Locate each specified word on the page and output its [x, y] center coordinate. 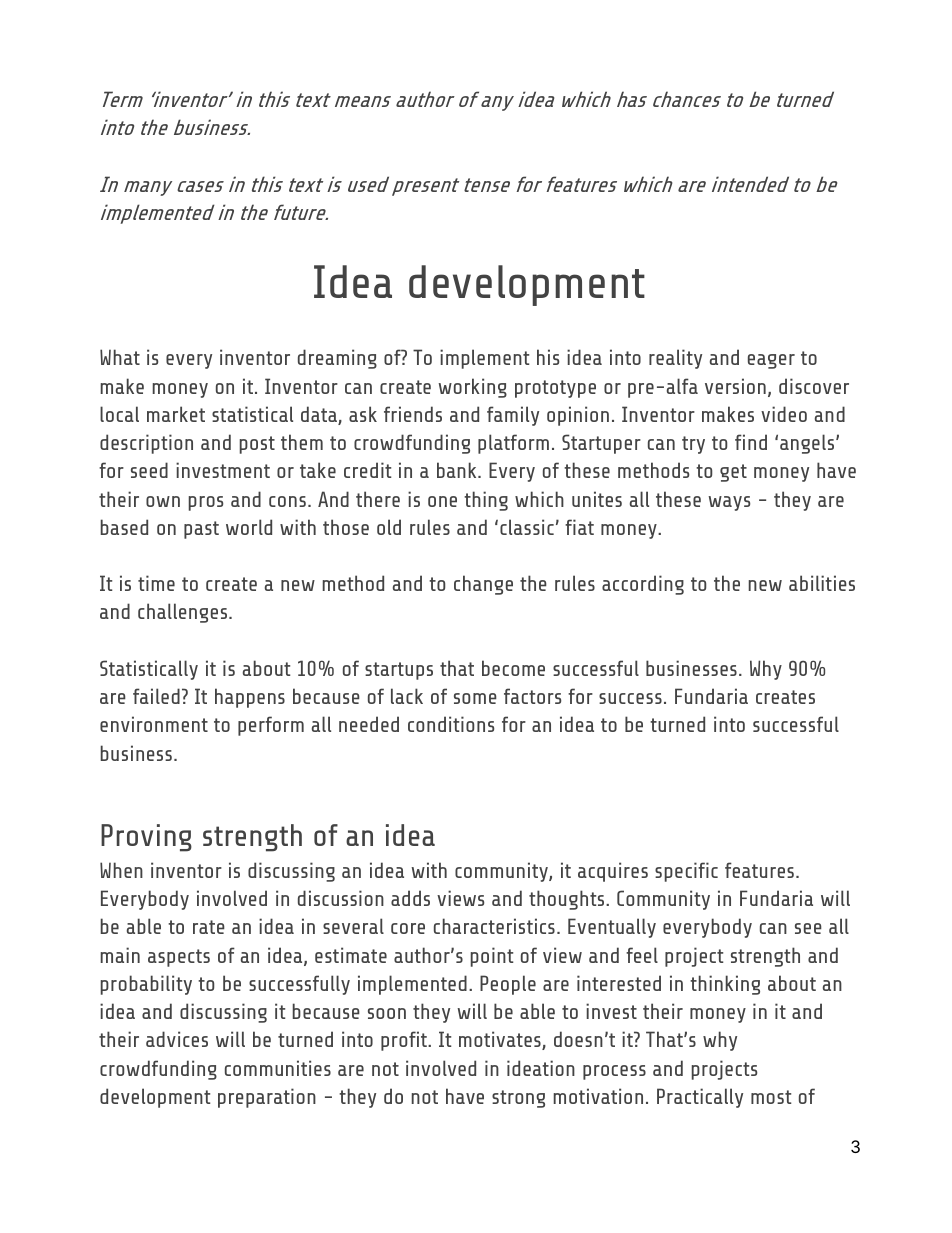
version [735, 386]
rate [209, 927]
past [201, 530]
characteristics [494, 926]
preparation [267, 1098]
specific [686, 872]
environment [154, 724]
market [176, 414]
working [472, 388]
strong [518, 1099]
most [771, 1097]
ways [729, 503]
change [483, 585]
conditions [451, 724]
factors [532, 696]
